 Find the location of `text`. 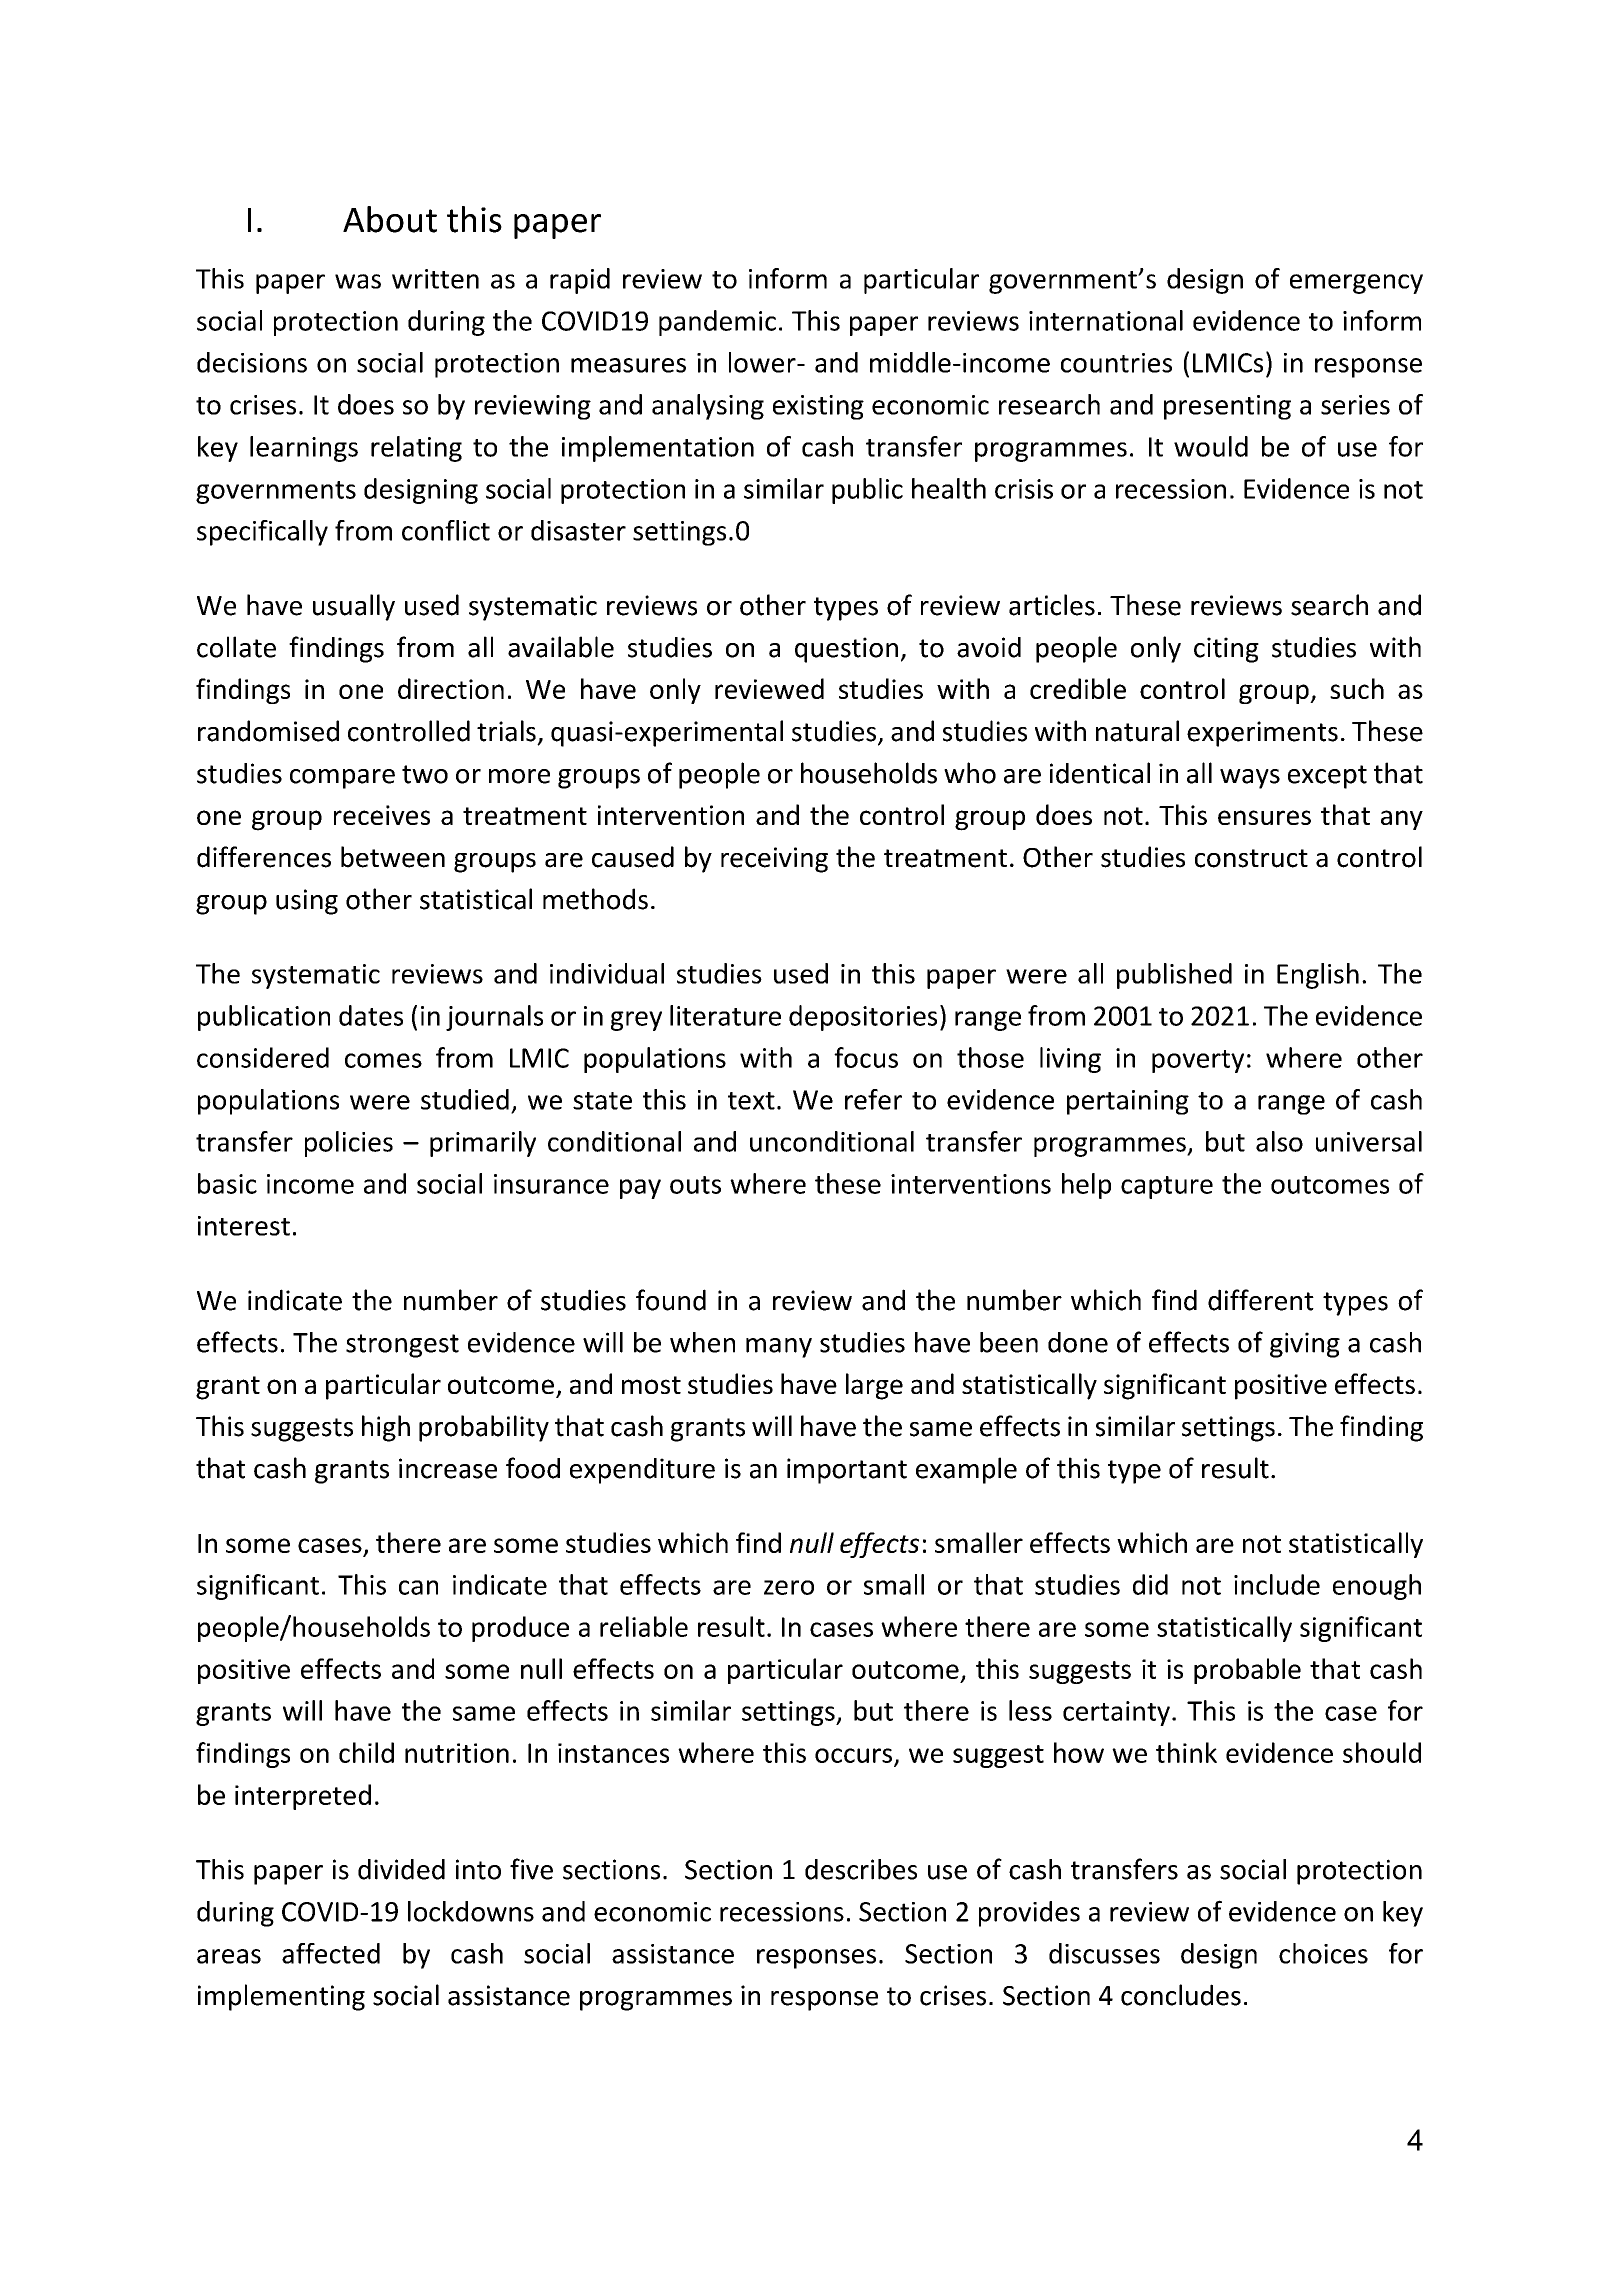

text is located at coordinates (751, 1101).
